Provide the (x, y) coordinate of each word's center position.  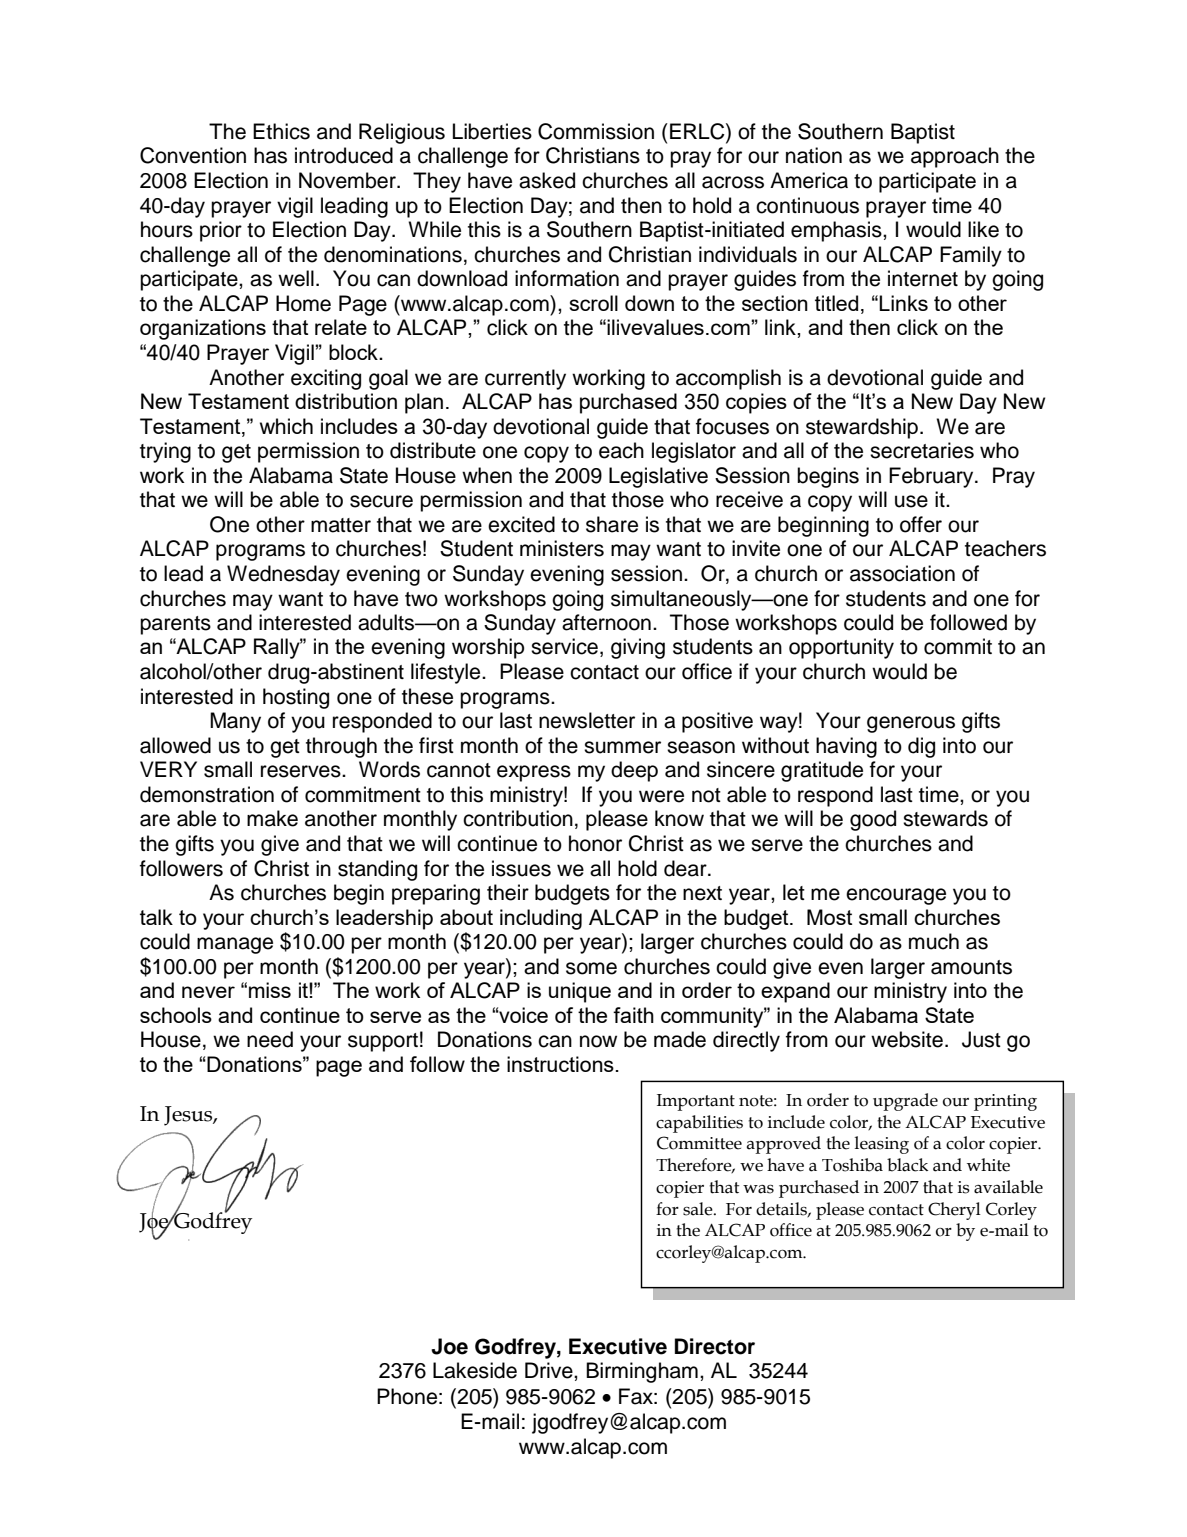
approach (955, 157)
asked (547, 180)
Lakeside (475, 1370)
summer (622, 747)
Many (235, 722)
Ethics (281, 131)
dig (921, 747)
